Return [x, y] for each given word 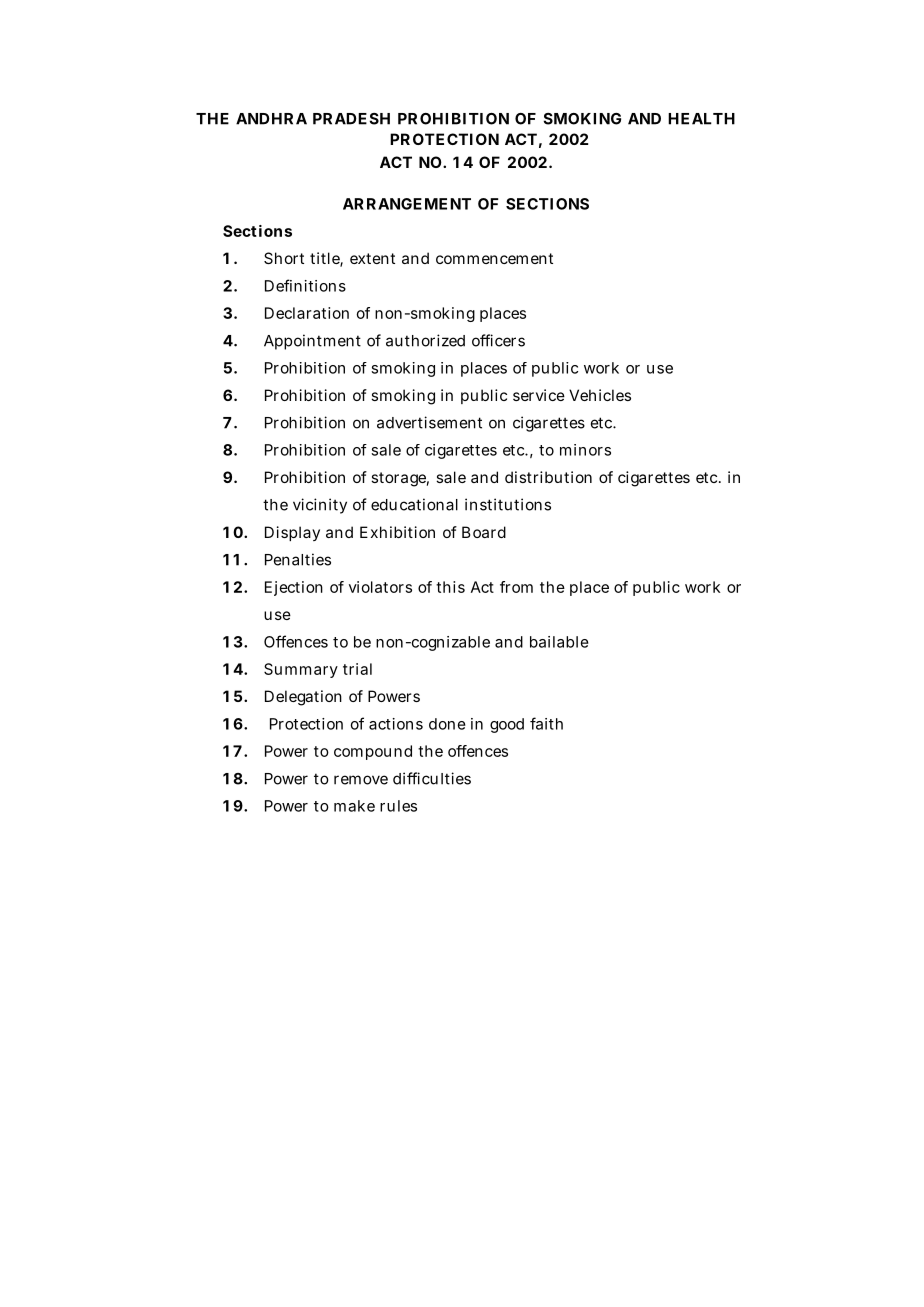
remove [361, 780]
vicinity [320, 506]
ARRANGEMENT [407, 204]
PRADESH [351, 119]
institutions [508, 504]
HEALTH [701, 119]
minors [585, 450]
